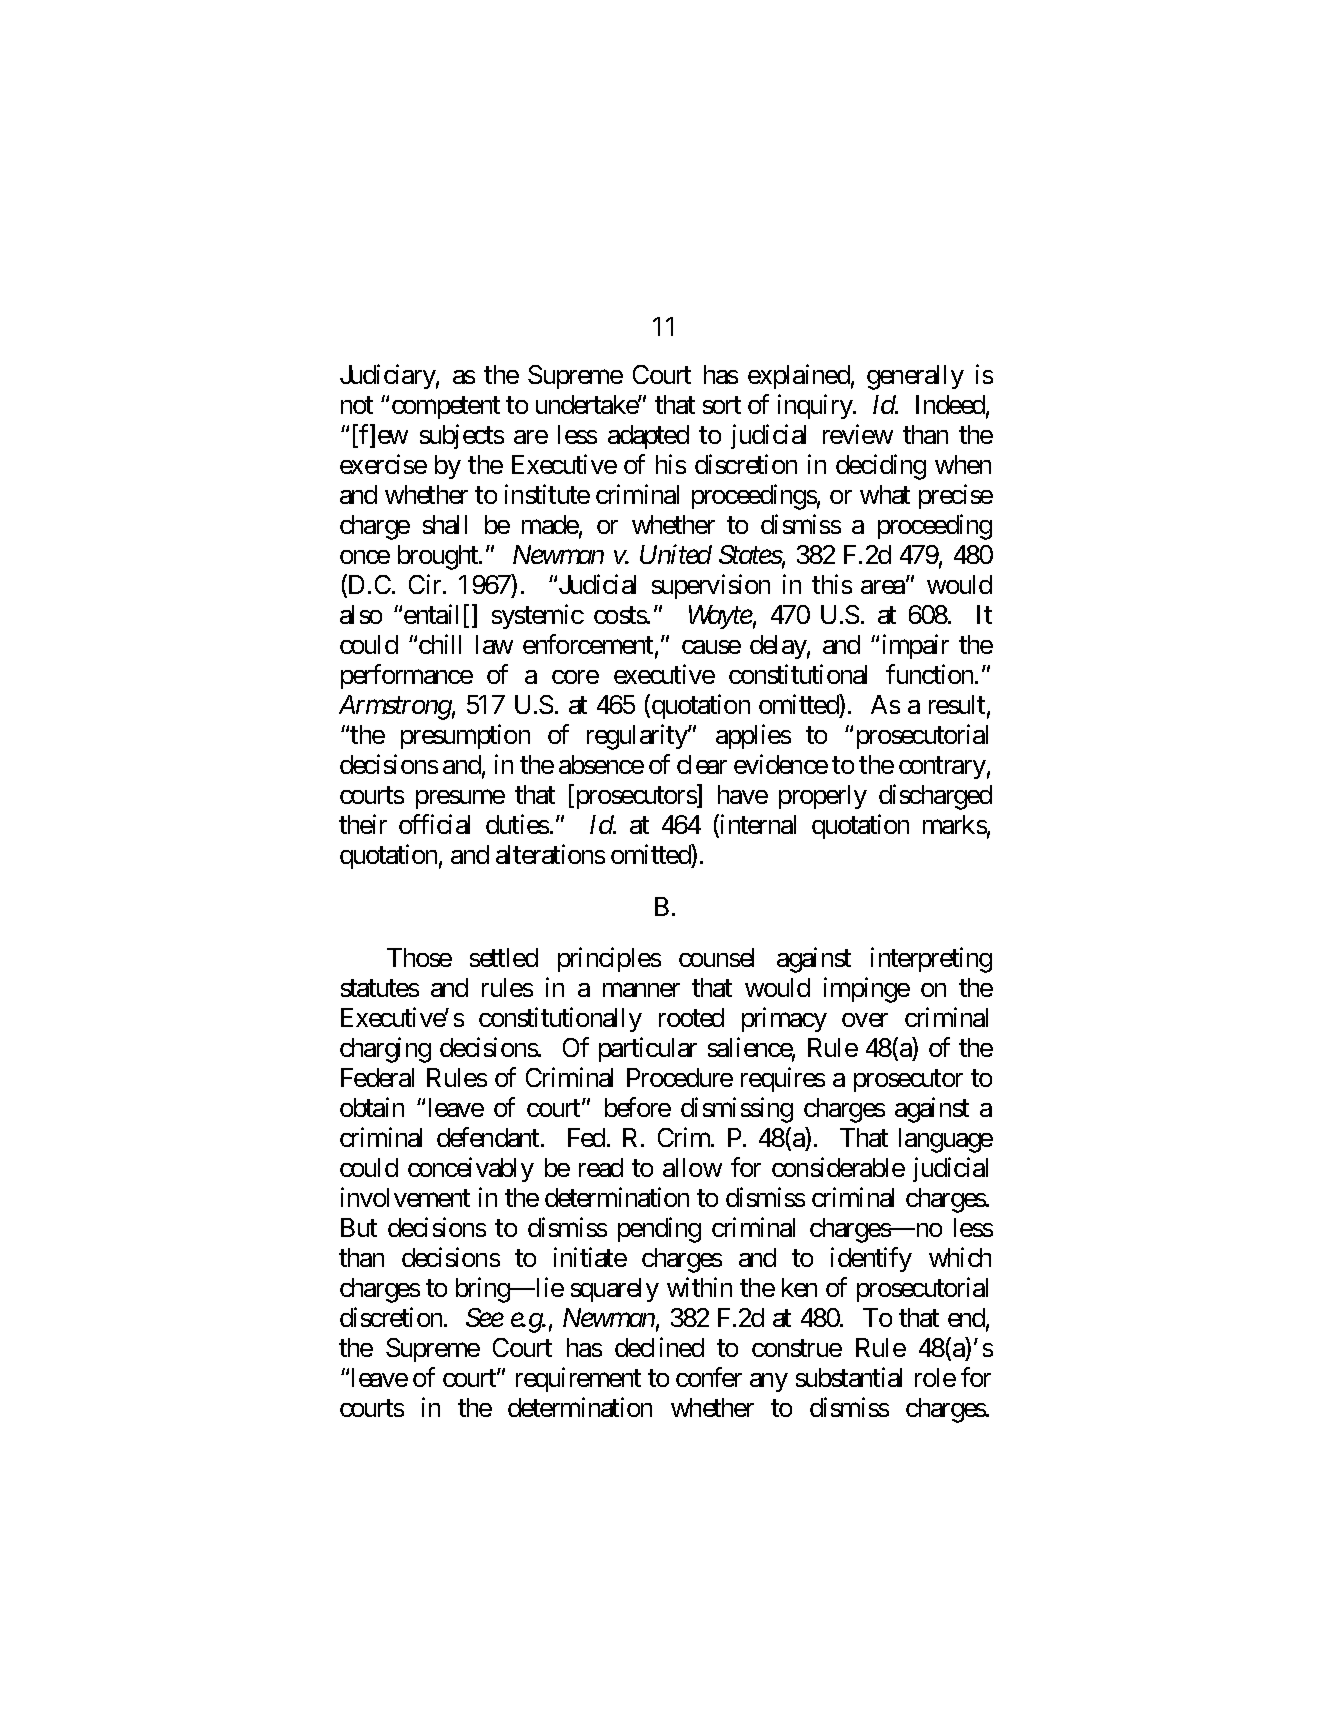  I want to click on substantial, so click(849, 1377).
